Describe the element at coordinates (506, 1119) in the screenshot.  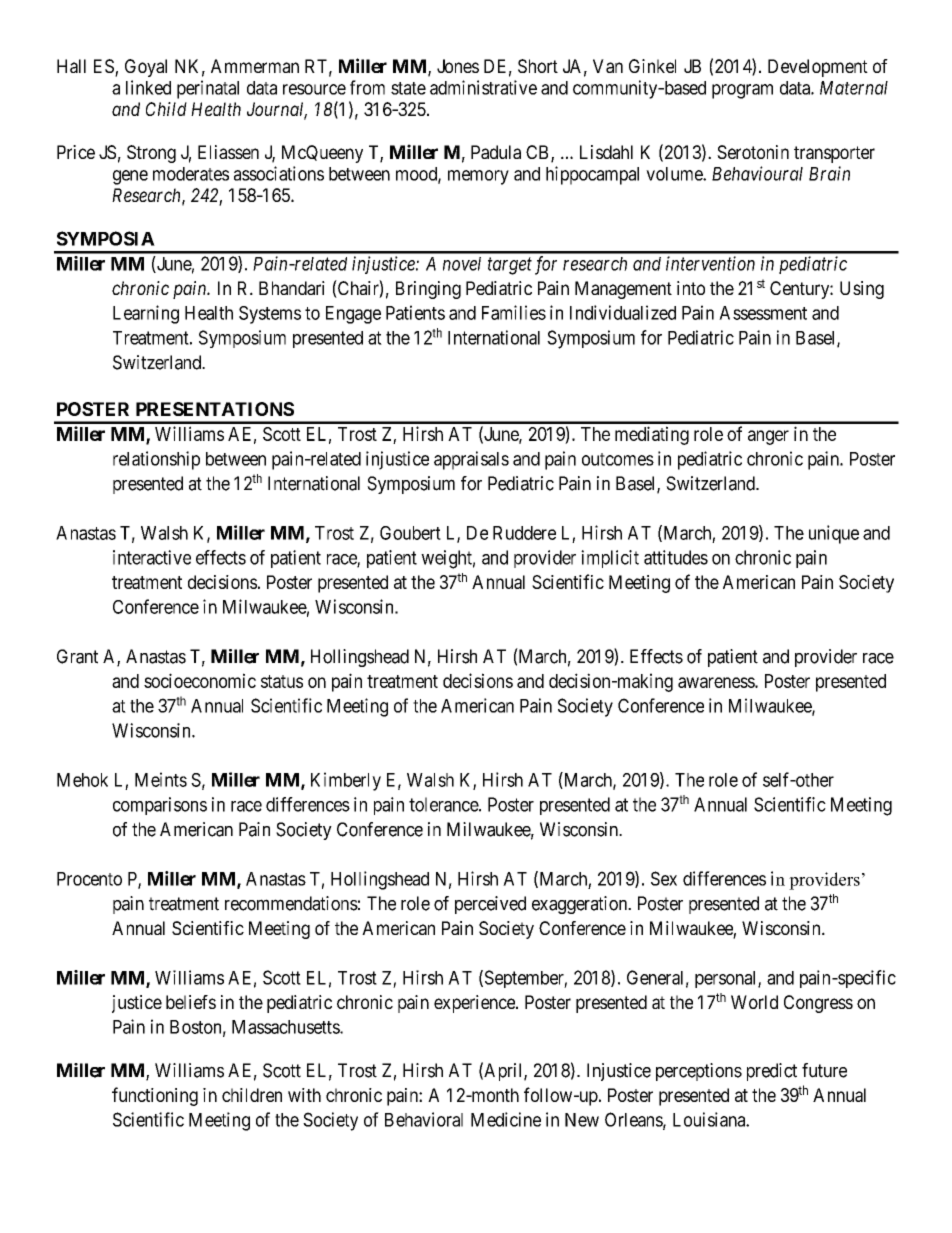
I see `Medicine` at that location.
